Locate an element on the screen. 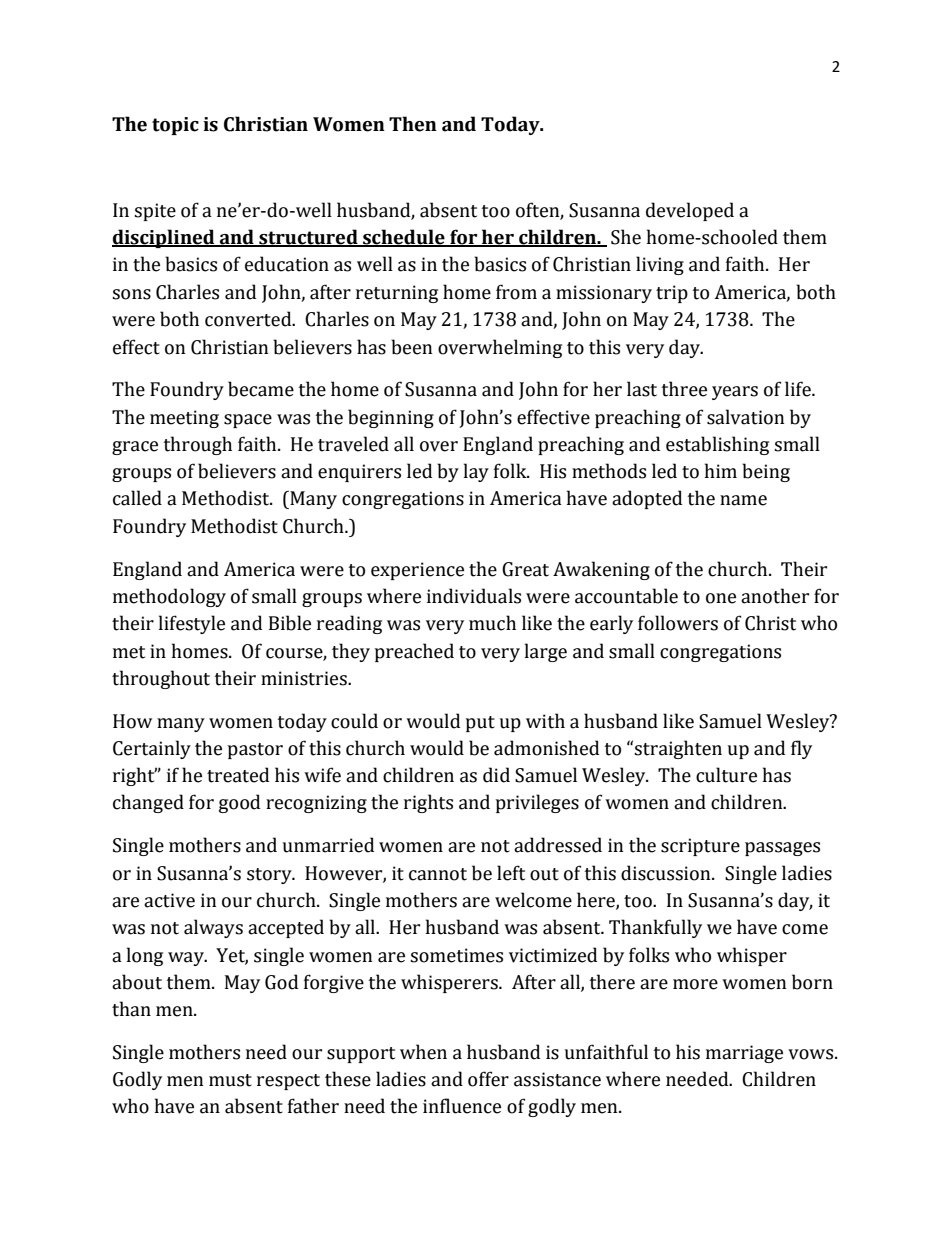 The height and width of the screenshot is (1233, 952). developed is located at coordinates (690, 211).
